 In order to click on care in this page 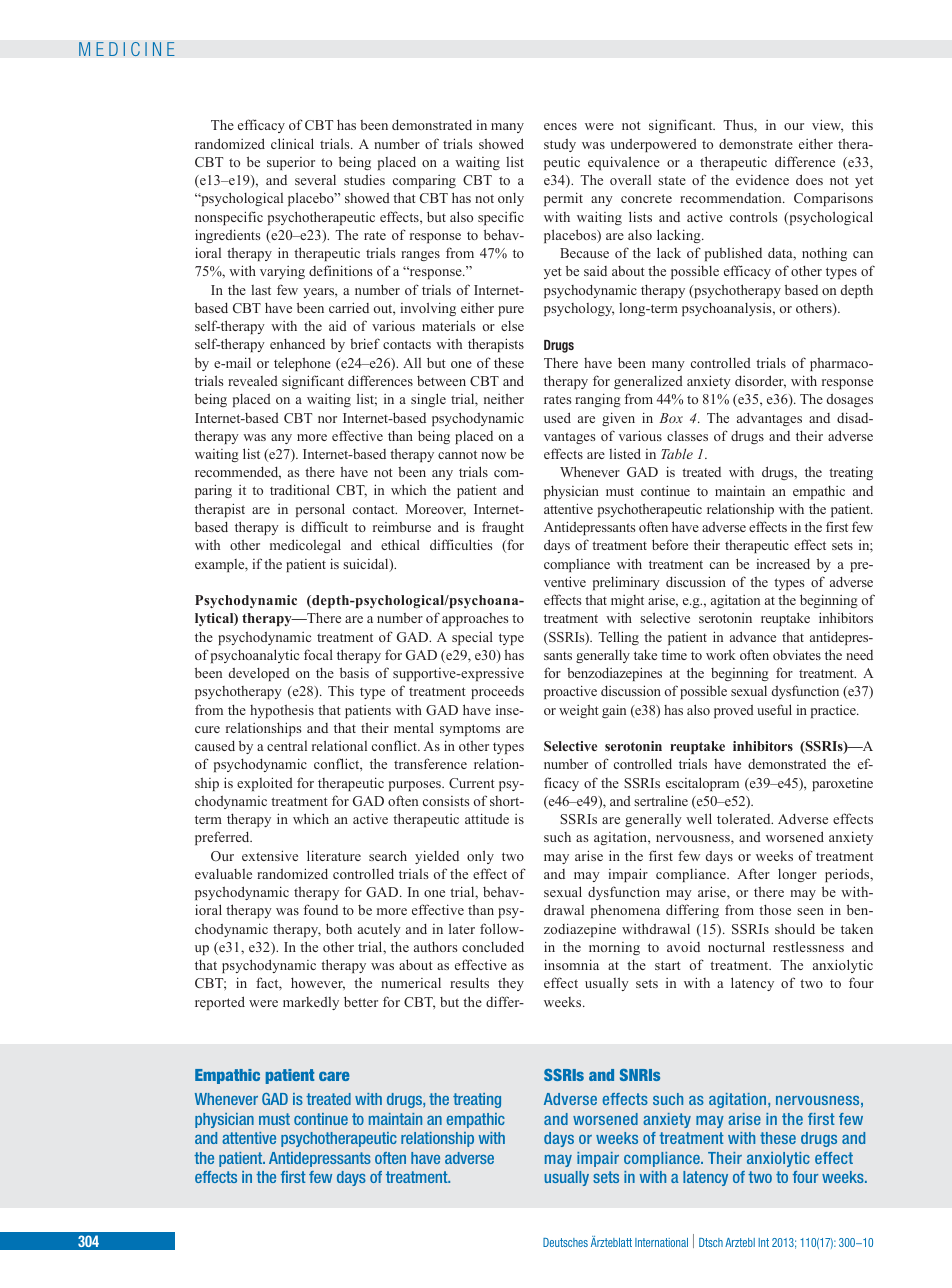, I will do `click(334, 1076)`.
